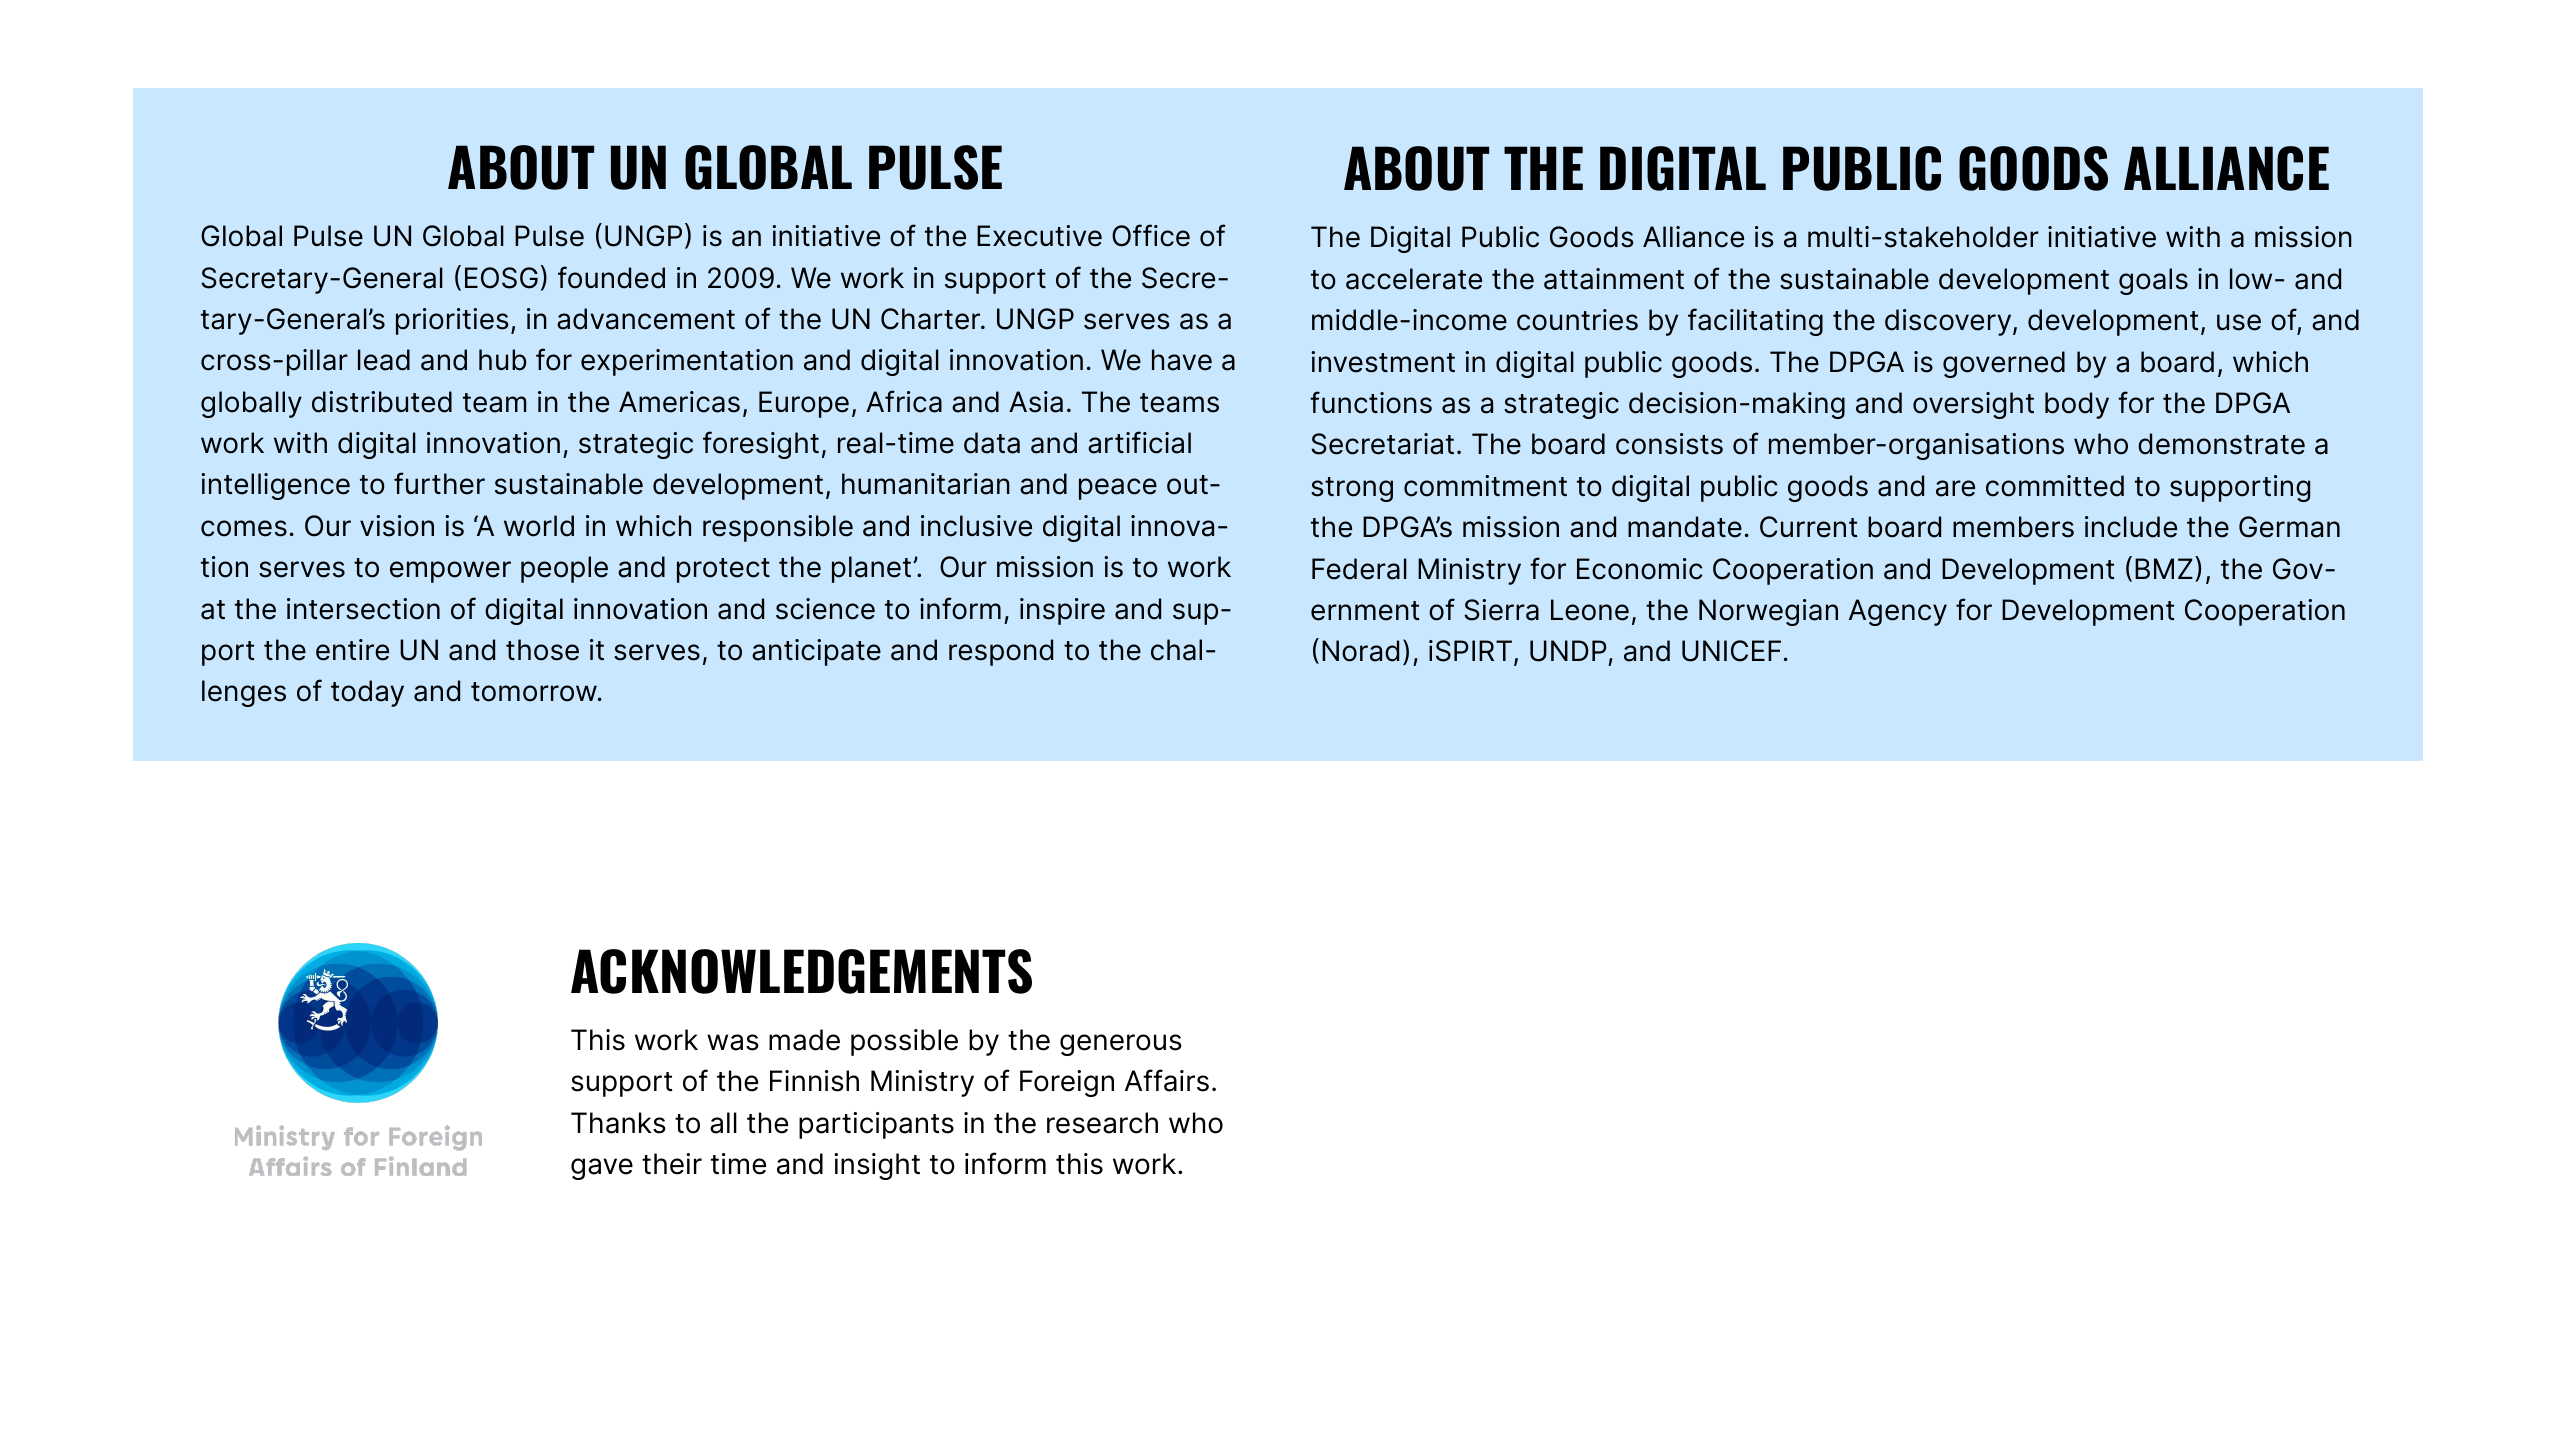 The width and height of the screenshot is (2563, 1442). What do you see at coordinates (1898, 612) in the screenshot?
I see `Agency` at bounding box center [1898, 612].
